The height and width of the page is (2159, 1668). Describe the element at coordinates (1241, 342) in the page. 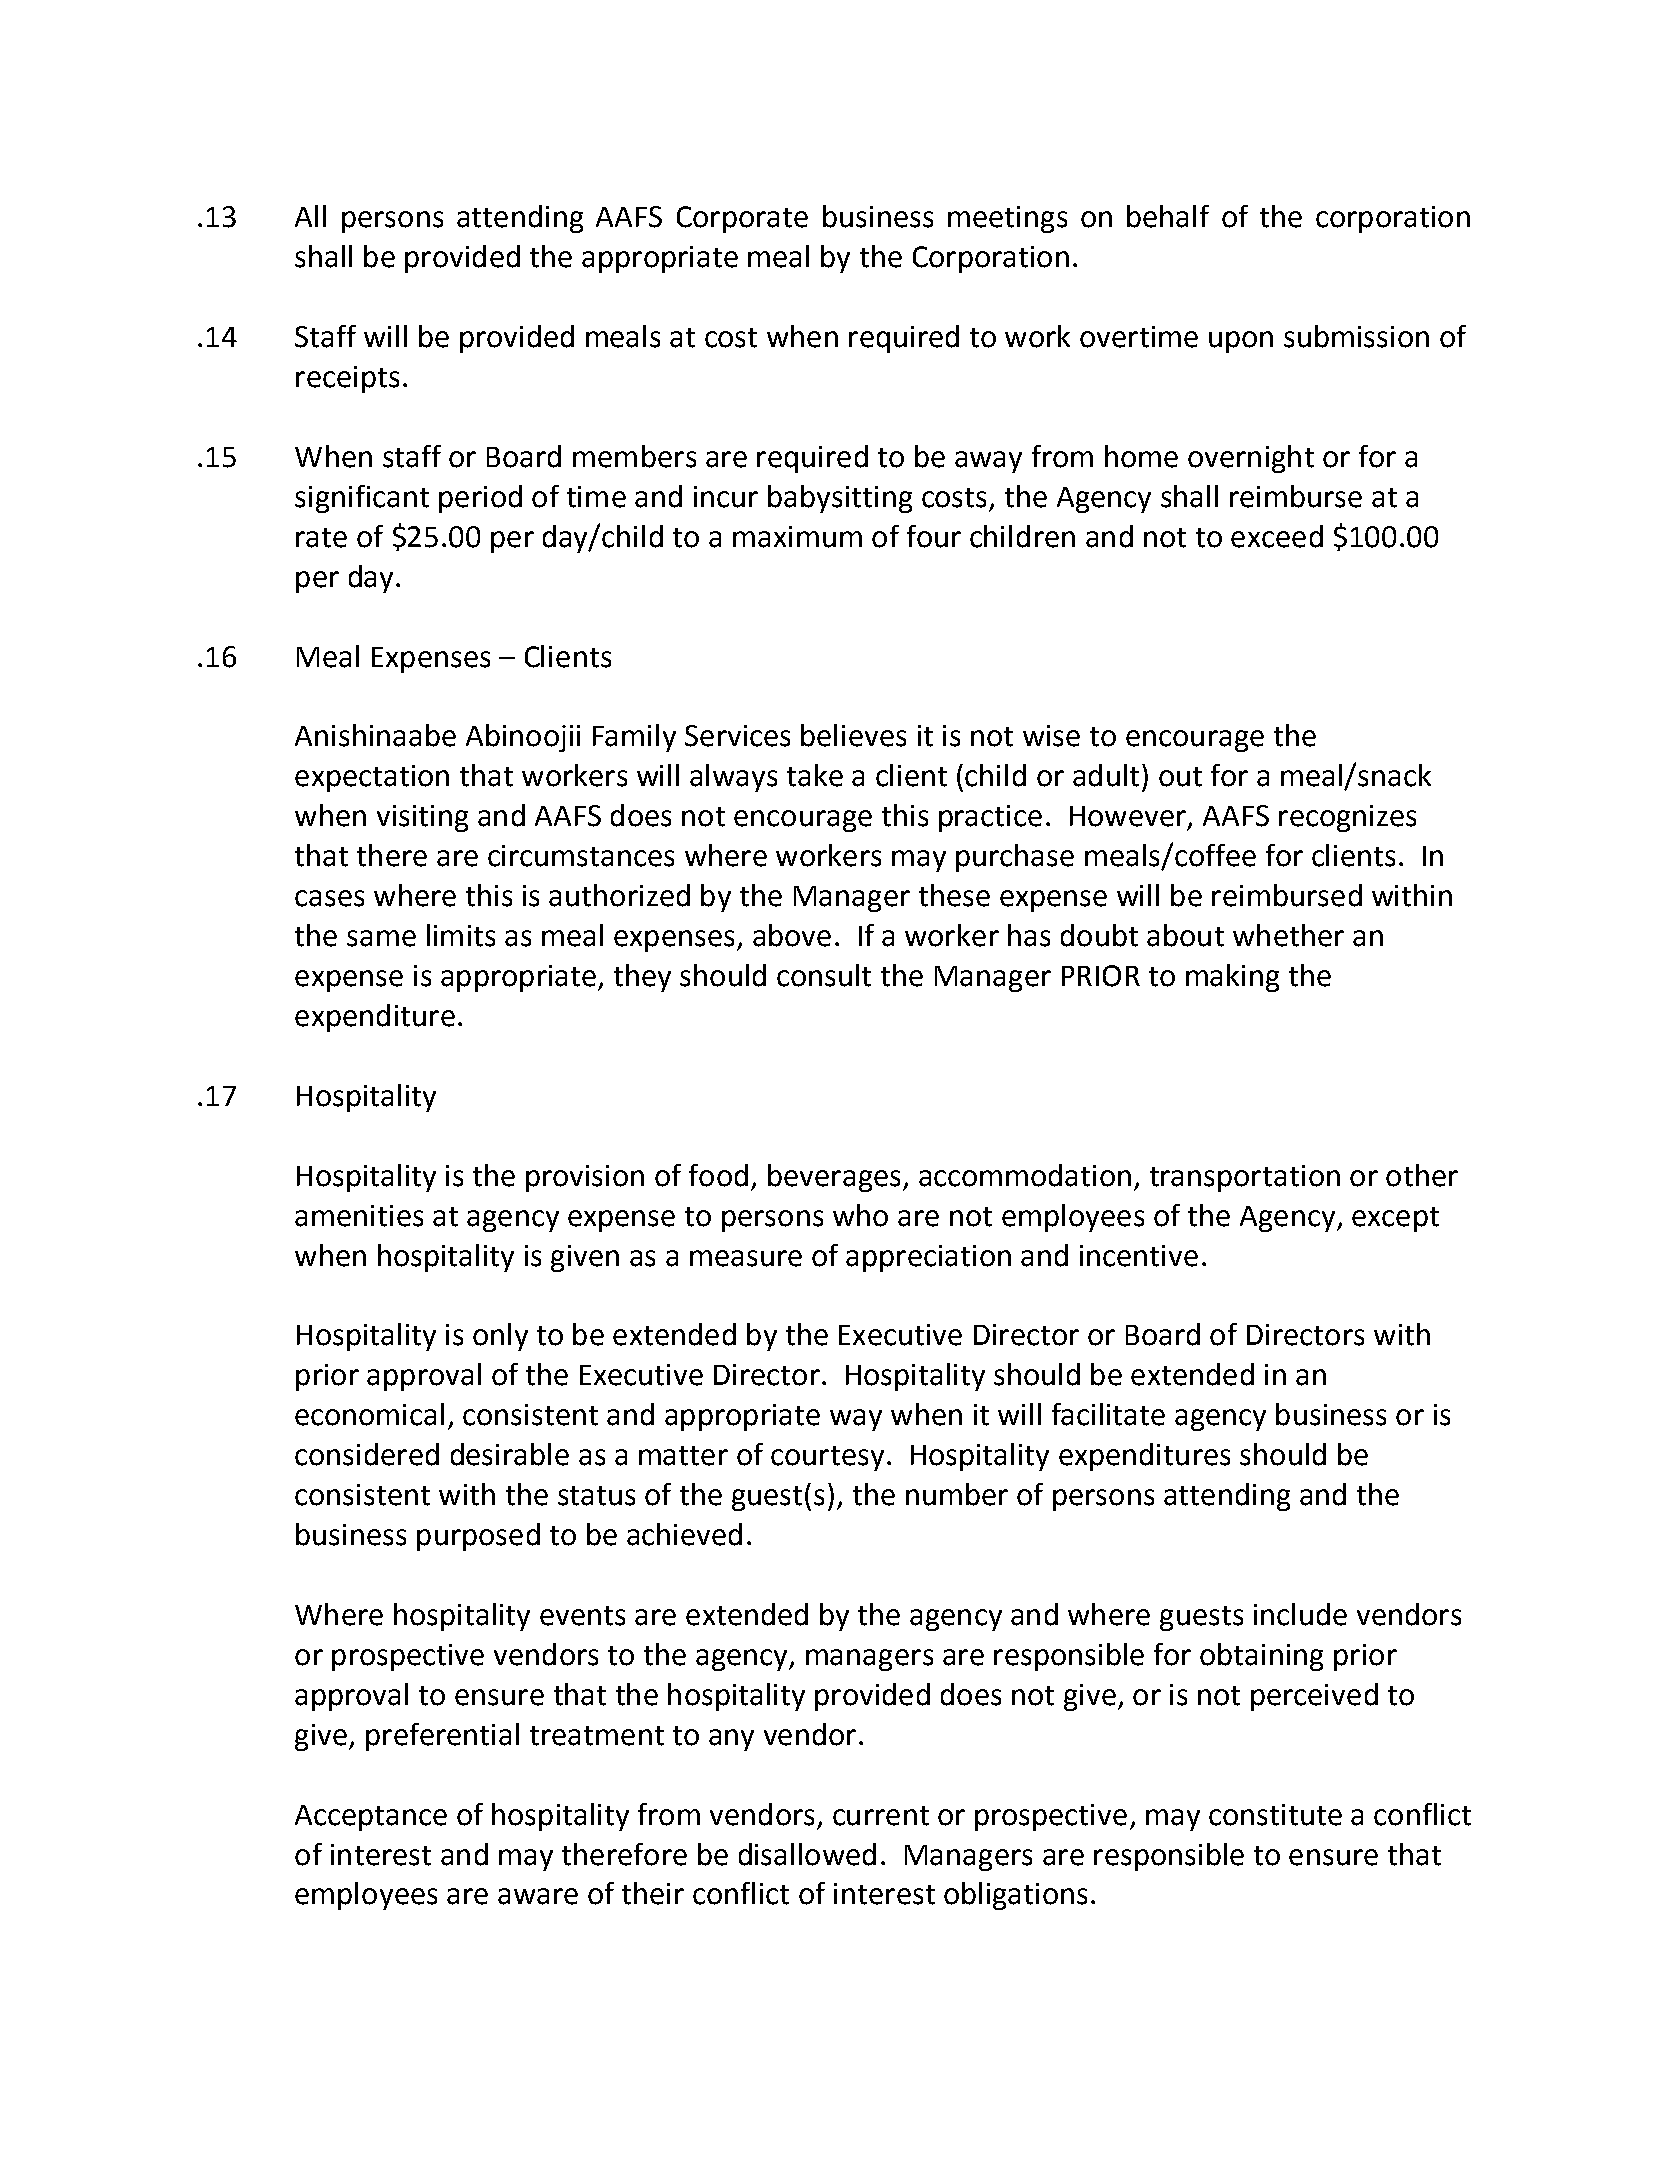

I see `upon` at that location.
